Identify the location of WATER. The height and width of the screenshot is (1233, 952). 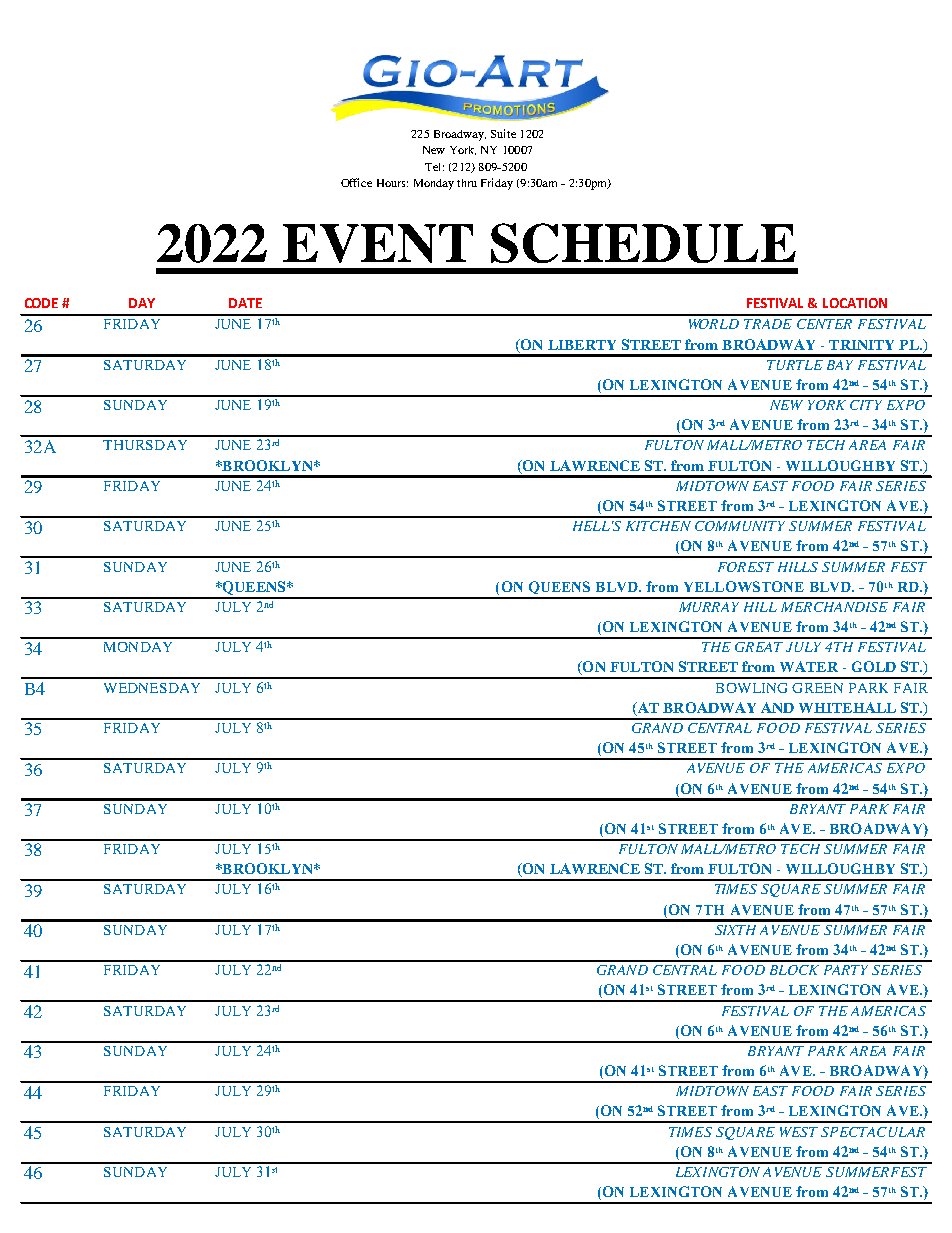
(809, 666).
